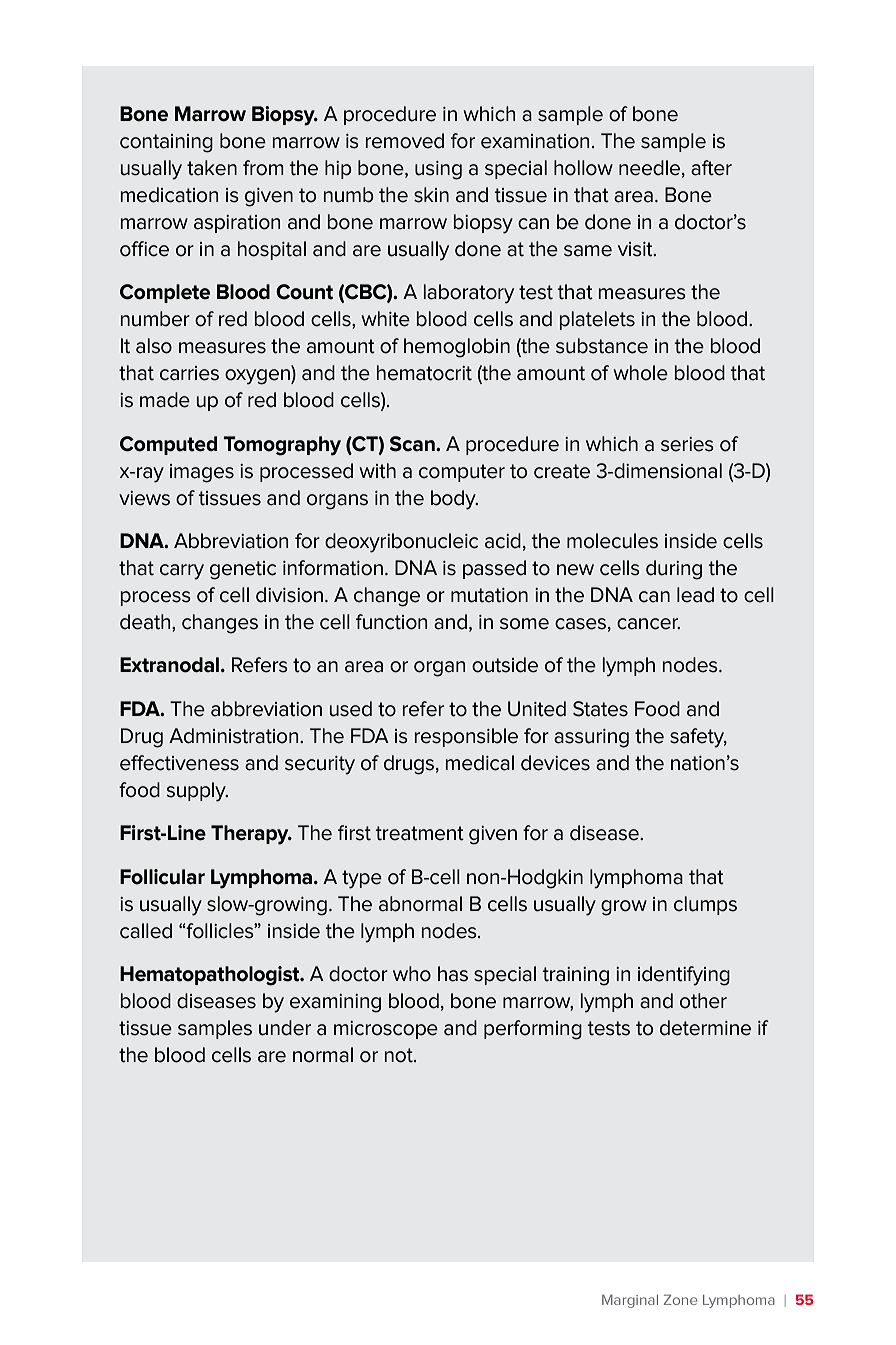 The width and height of the image is (896, 1345). What do you see at coordinates (680, 1299) in the image?
I see `Zone` at bounding box center [680, 1299].
